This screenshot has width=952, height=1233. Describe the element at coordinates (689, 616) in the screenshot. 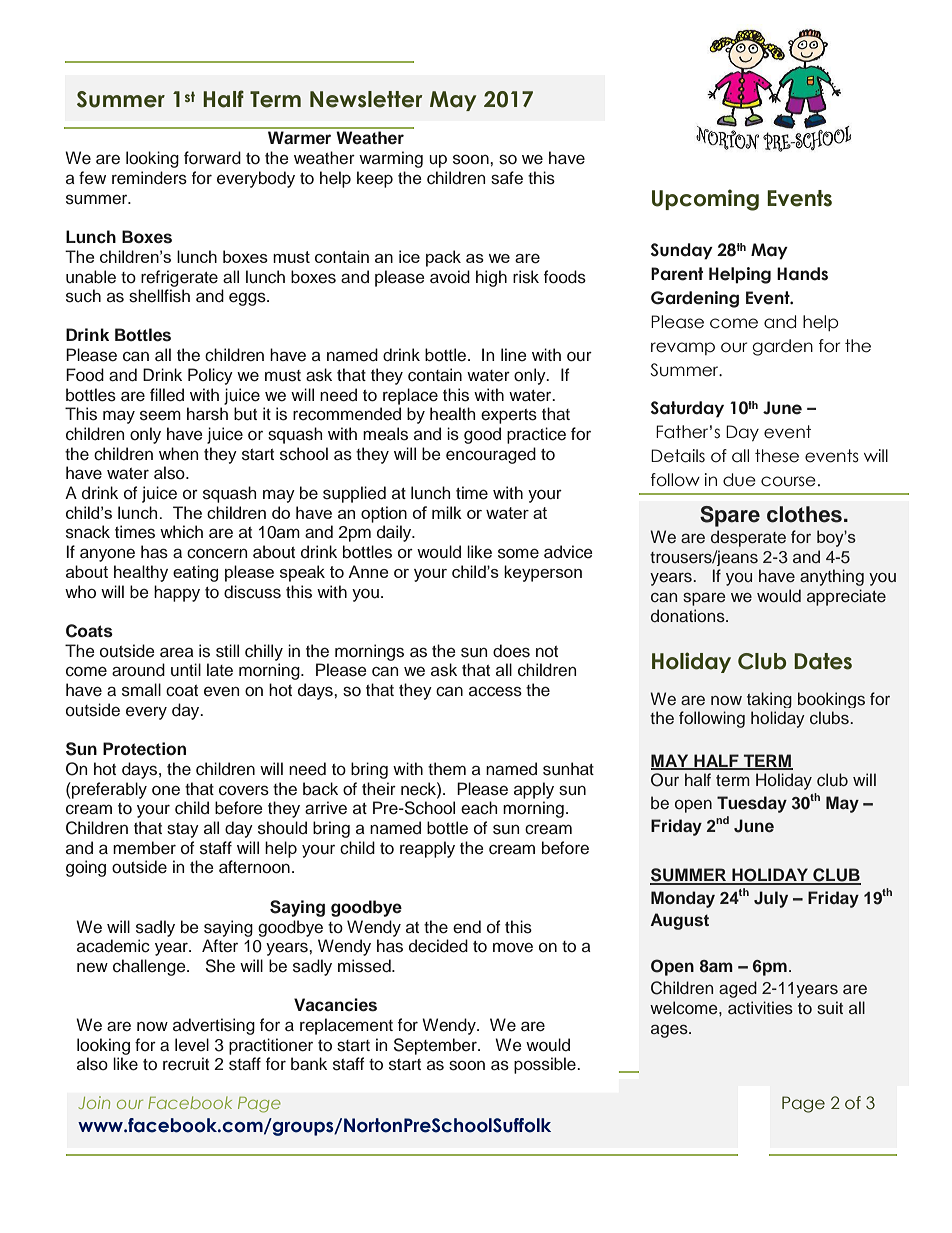

I see `donations` at that location.
